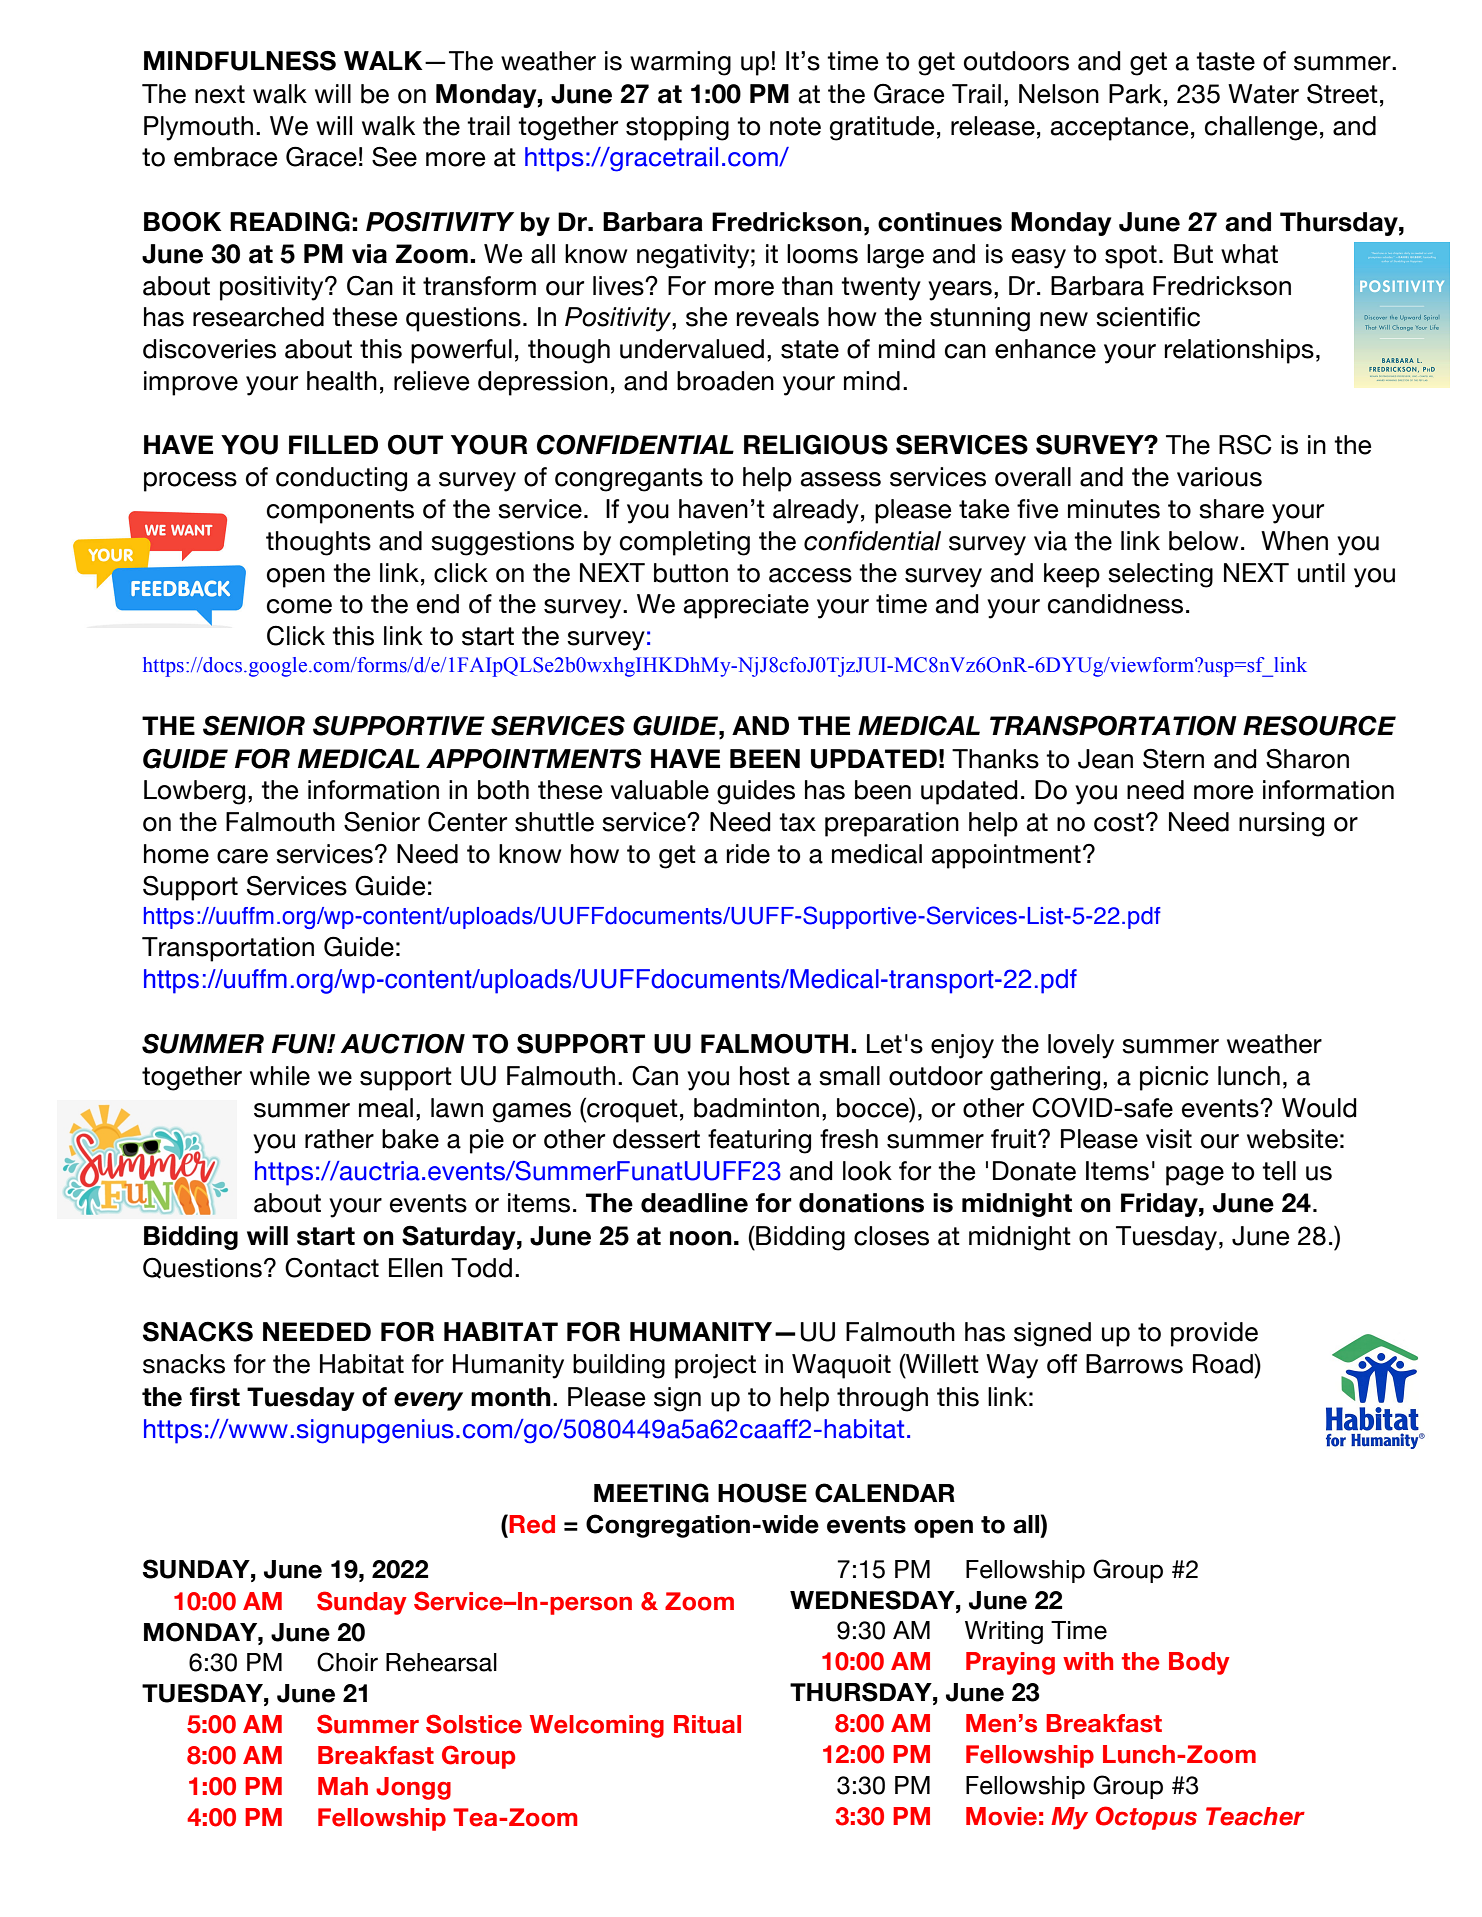 This page has height=1917, width=1482. What do you see at coordinates (1261, 128) in the page?
I see `challenge` at bounding box center [1261, 128].
